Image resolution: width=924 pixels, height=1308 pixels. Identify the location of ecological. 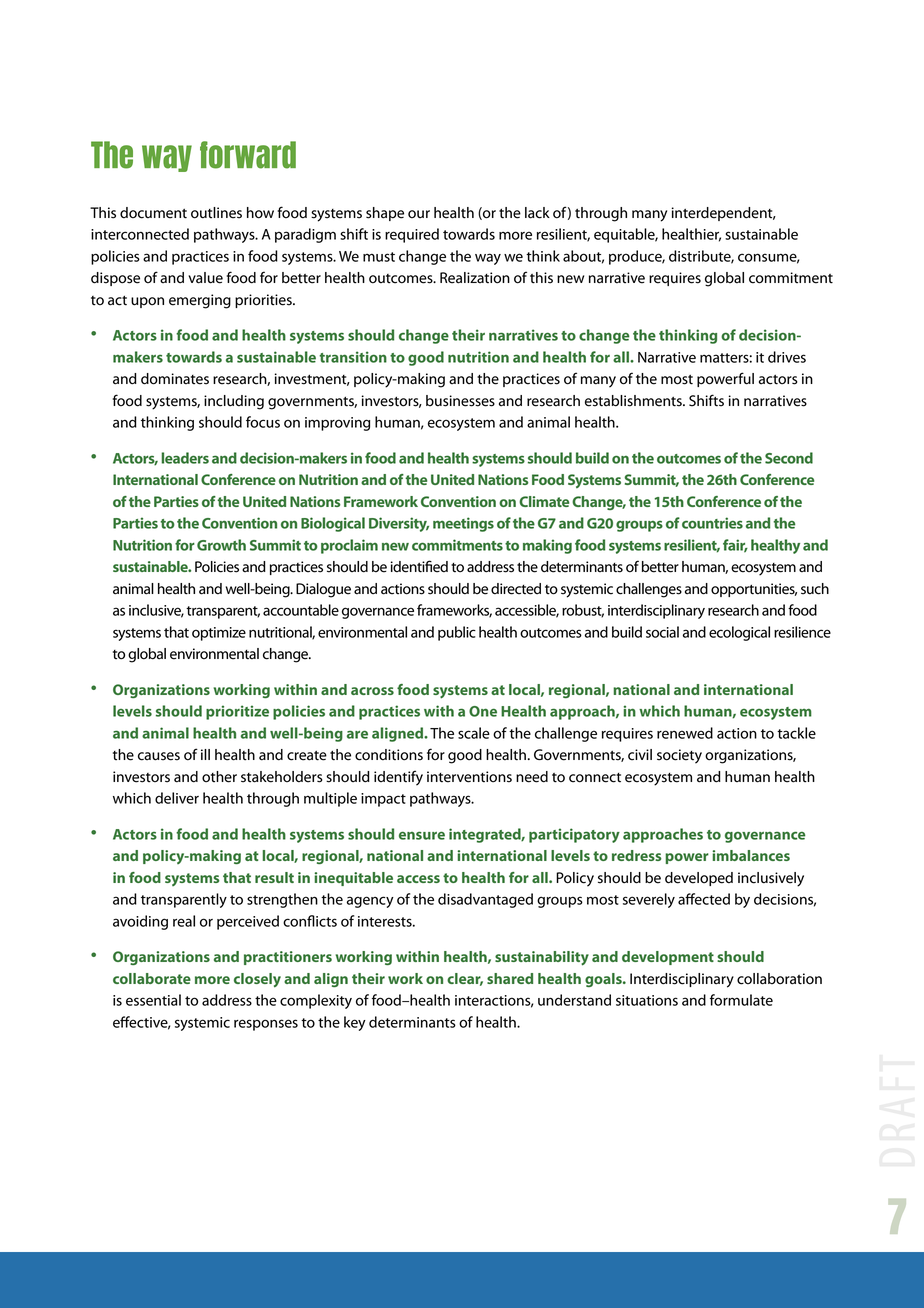
(739, 633).
